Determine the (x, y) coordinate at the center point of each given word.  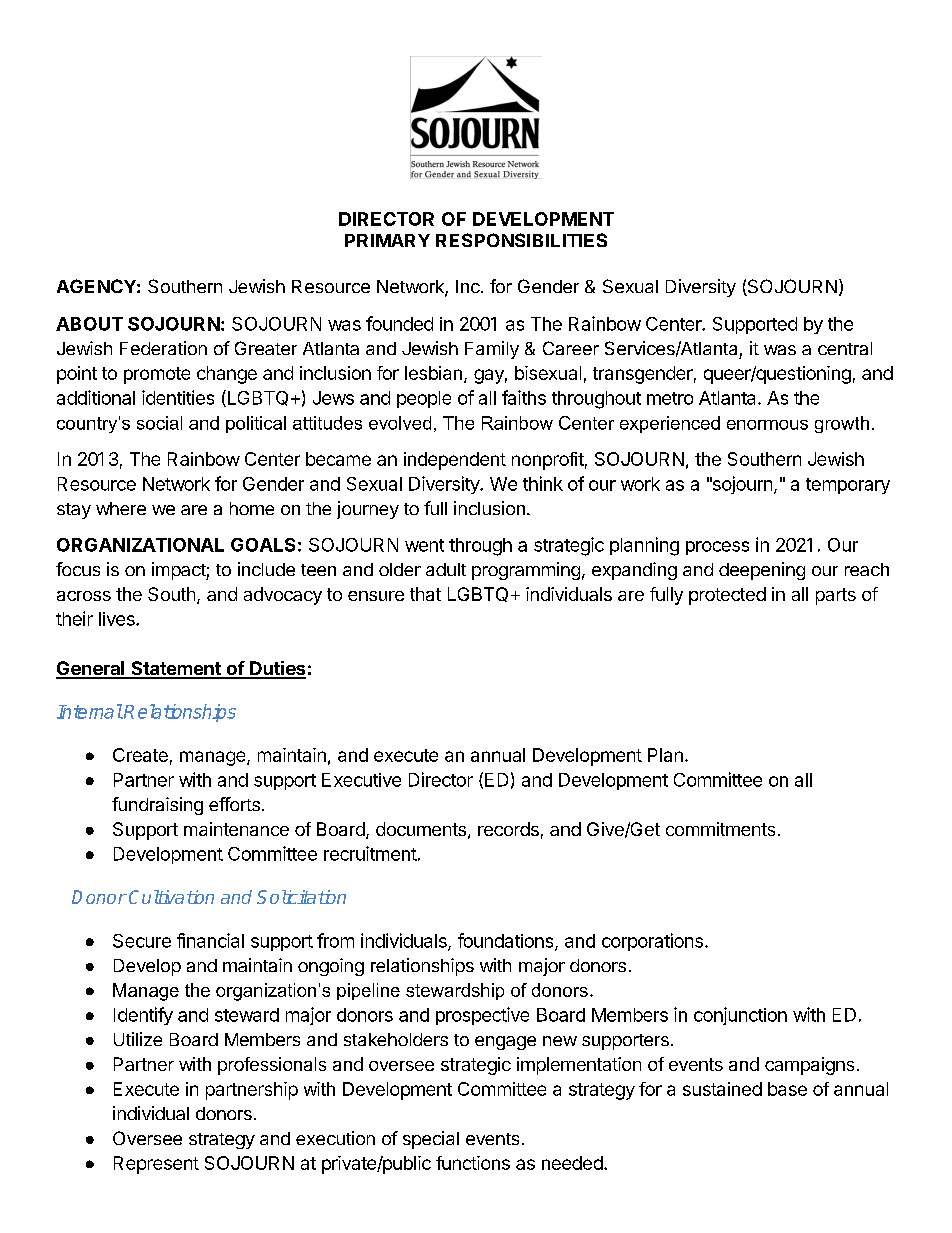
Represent (156, 1165)
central (845, 348)
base (787, 1089)
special (431, 1140)
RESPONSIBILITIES (521, 240)
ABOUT (89, 324)
